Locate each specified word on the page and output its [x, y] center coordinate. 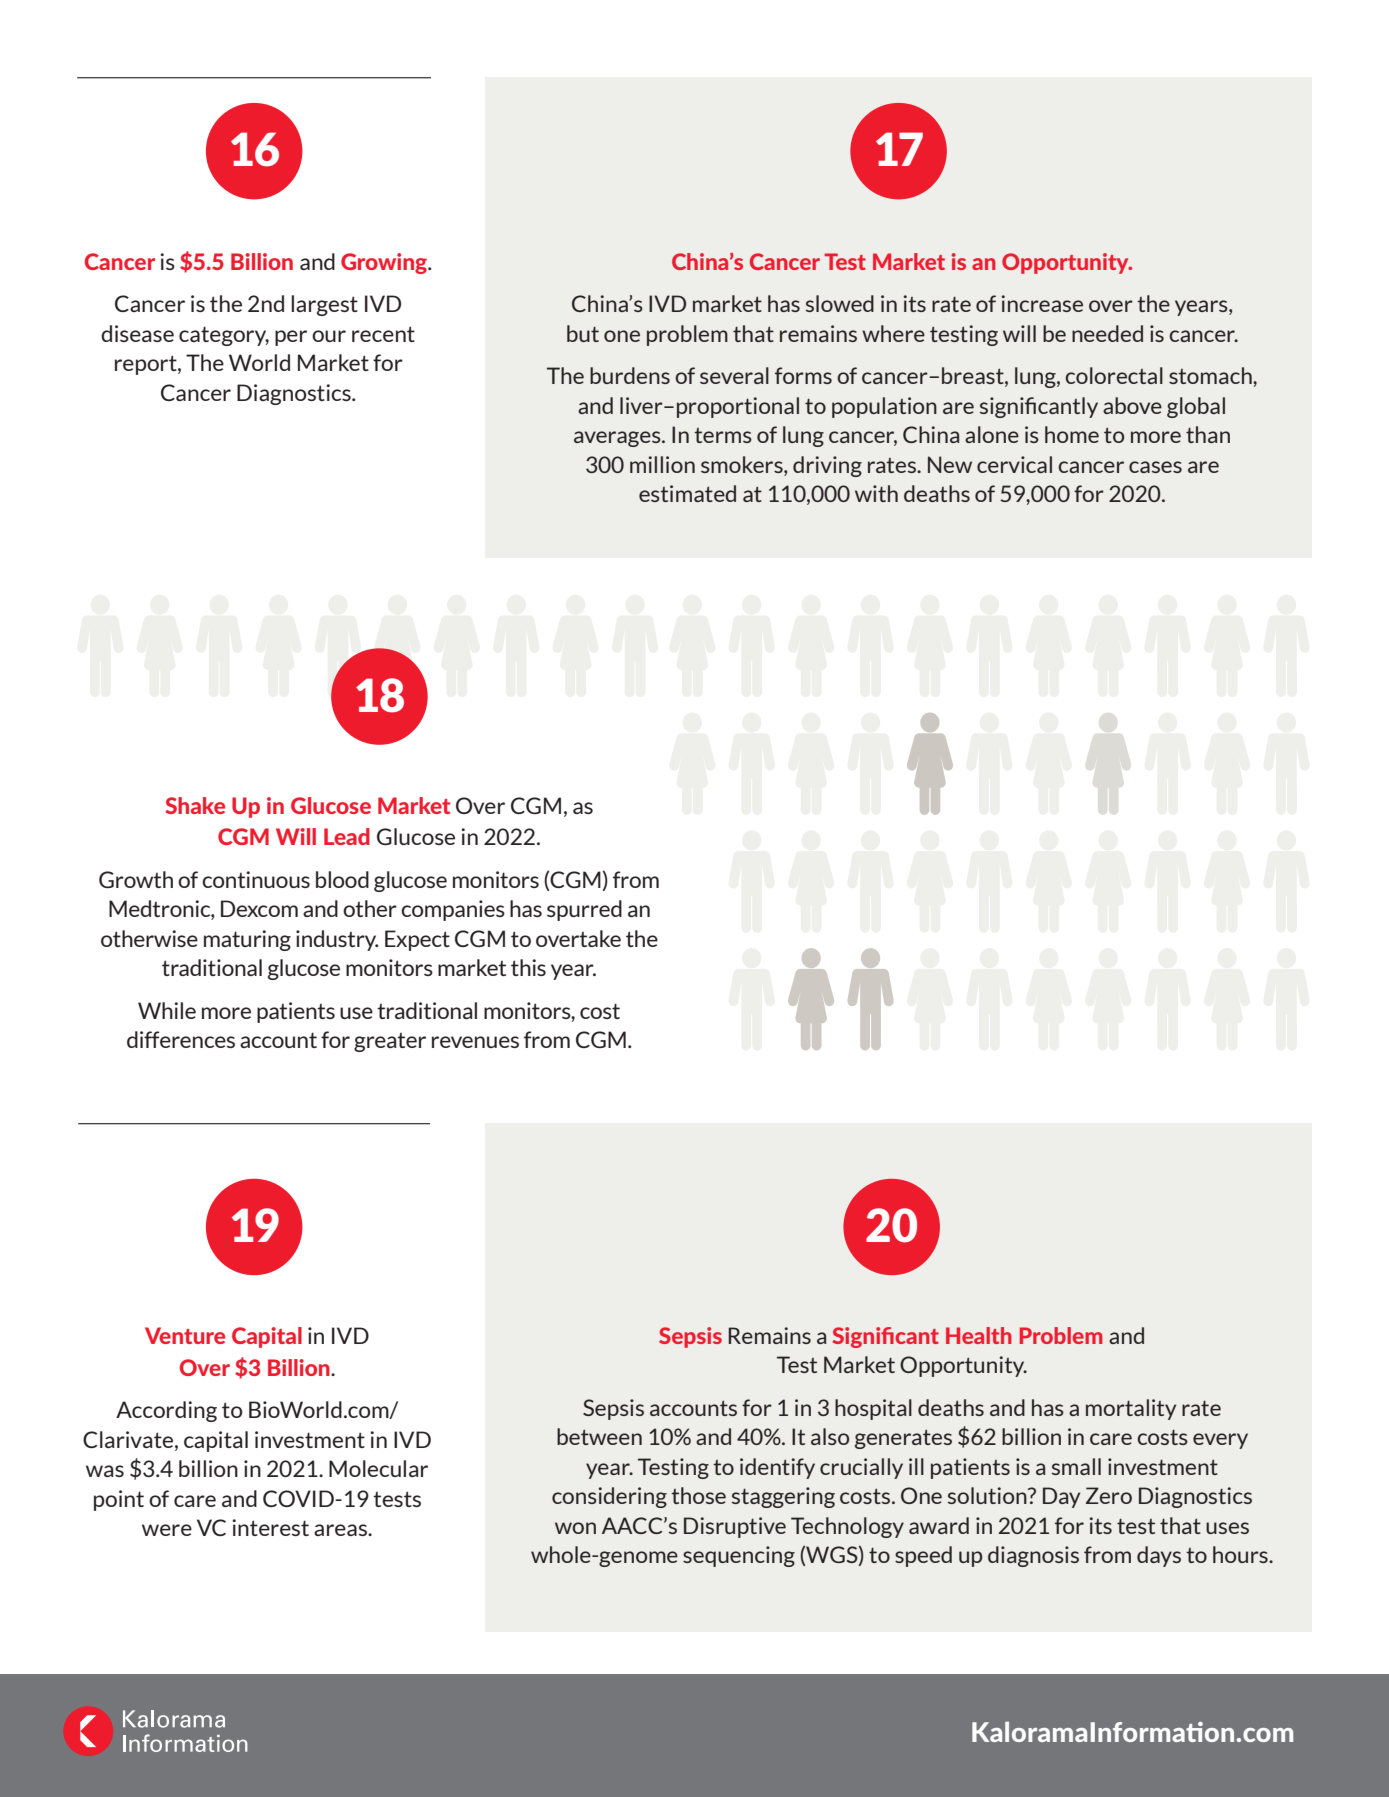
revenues [475, 1042]
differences [181, 1039]
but [583, 333]
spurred [584, 910]
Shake [195, 805]
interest [270, 1527]
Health [979, 1335]
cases [1155, 467]
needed [1107, 333]
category [224, 336]
